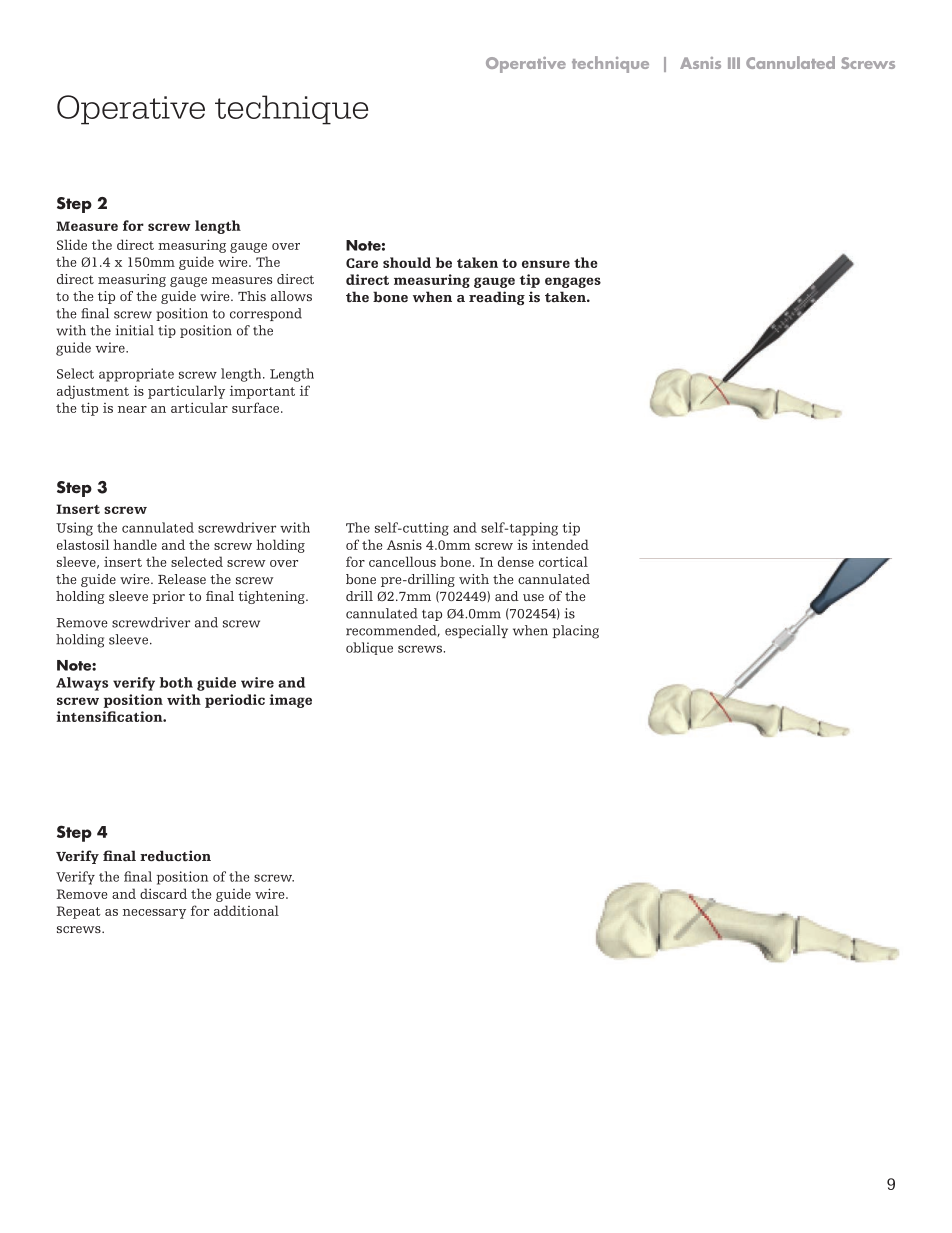 This page has width=952, height=1233. I want to click on reading, so click(497, 298).
